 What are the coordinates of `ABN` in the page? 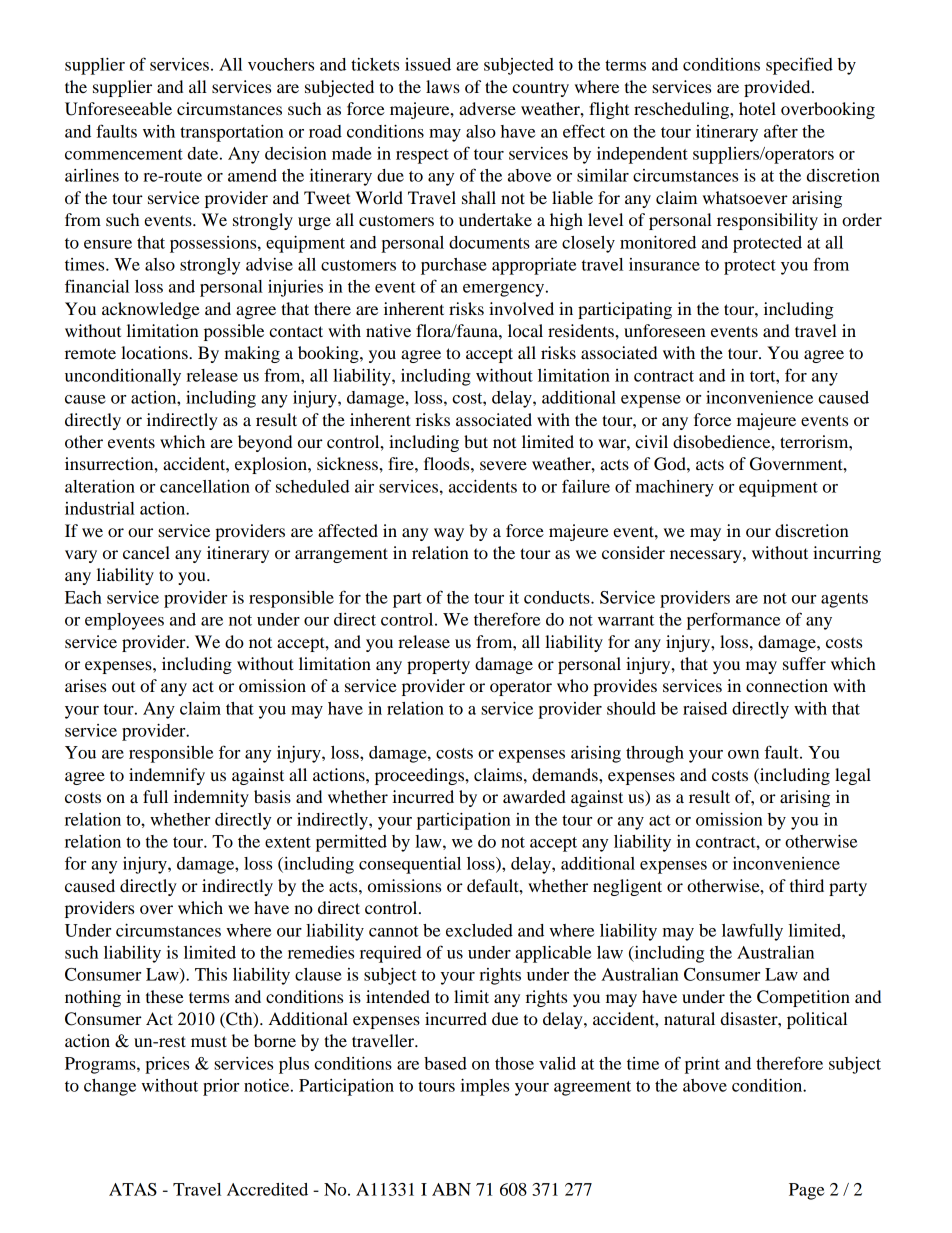 It's located at (451, 1189).
